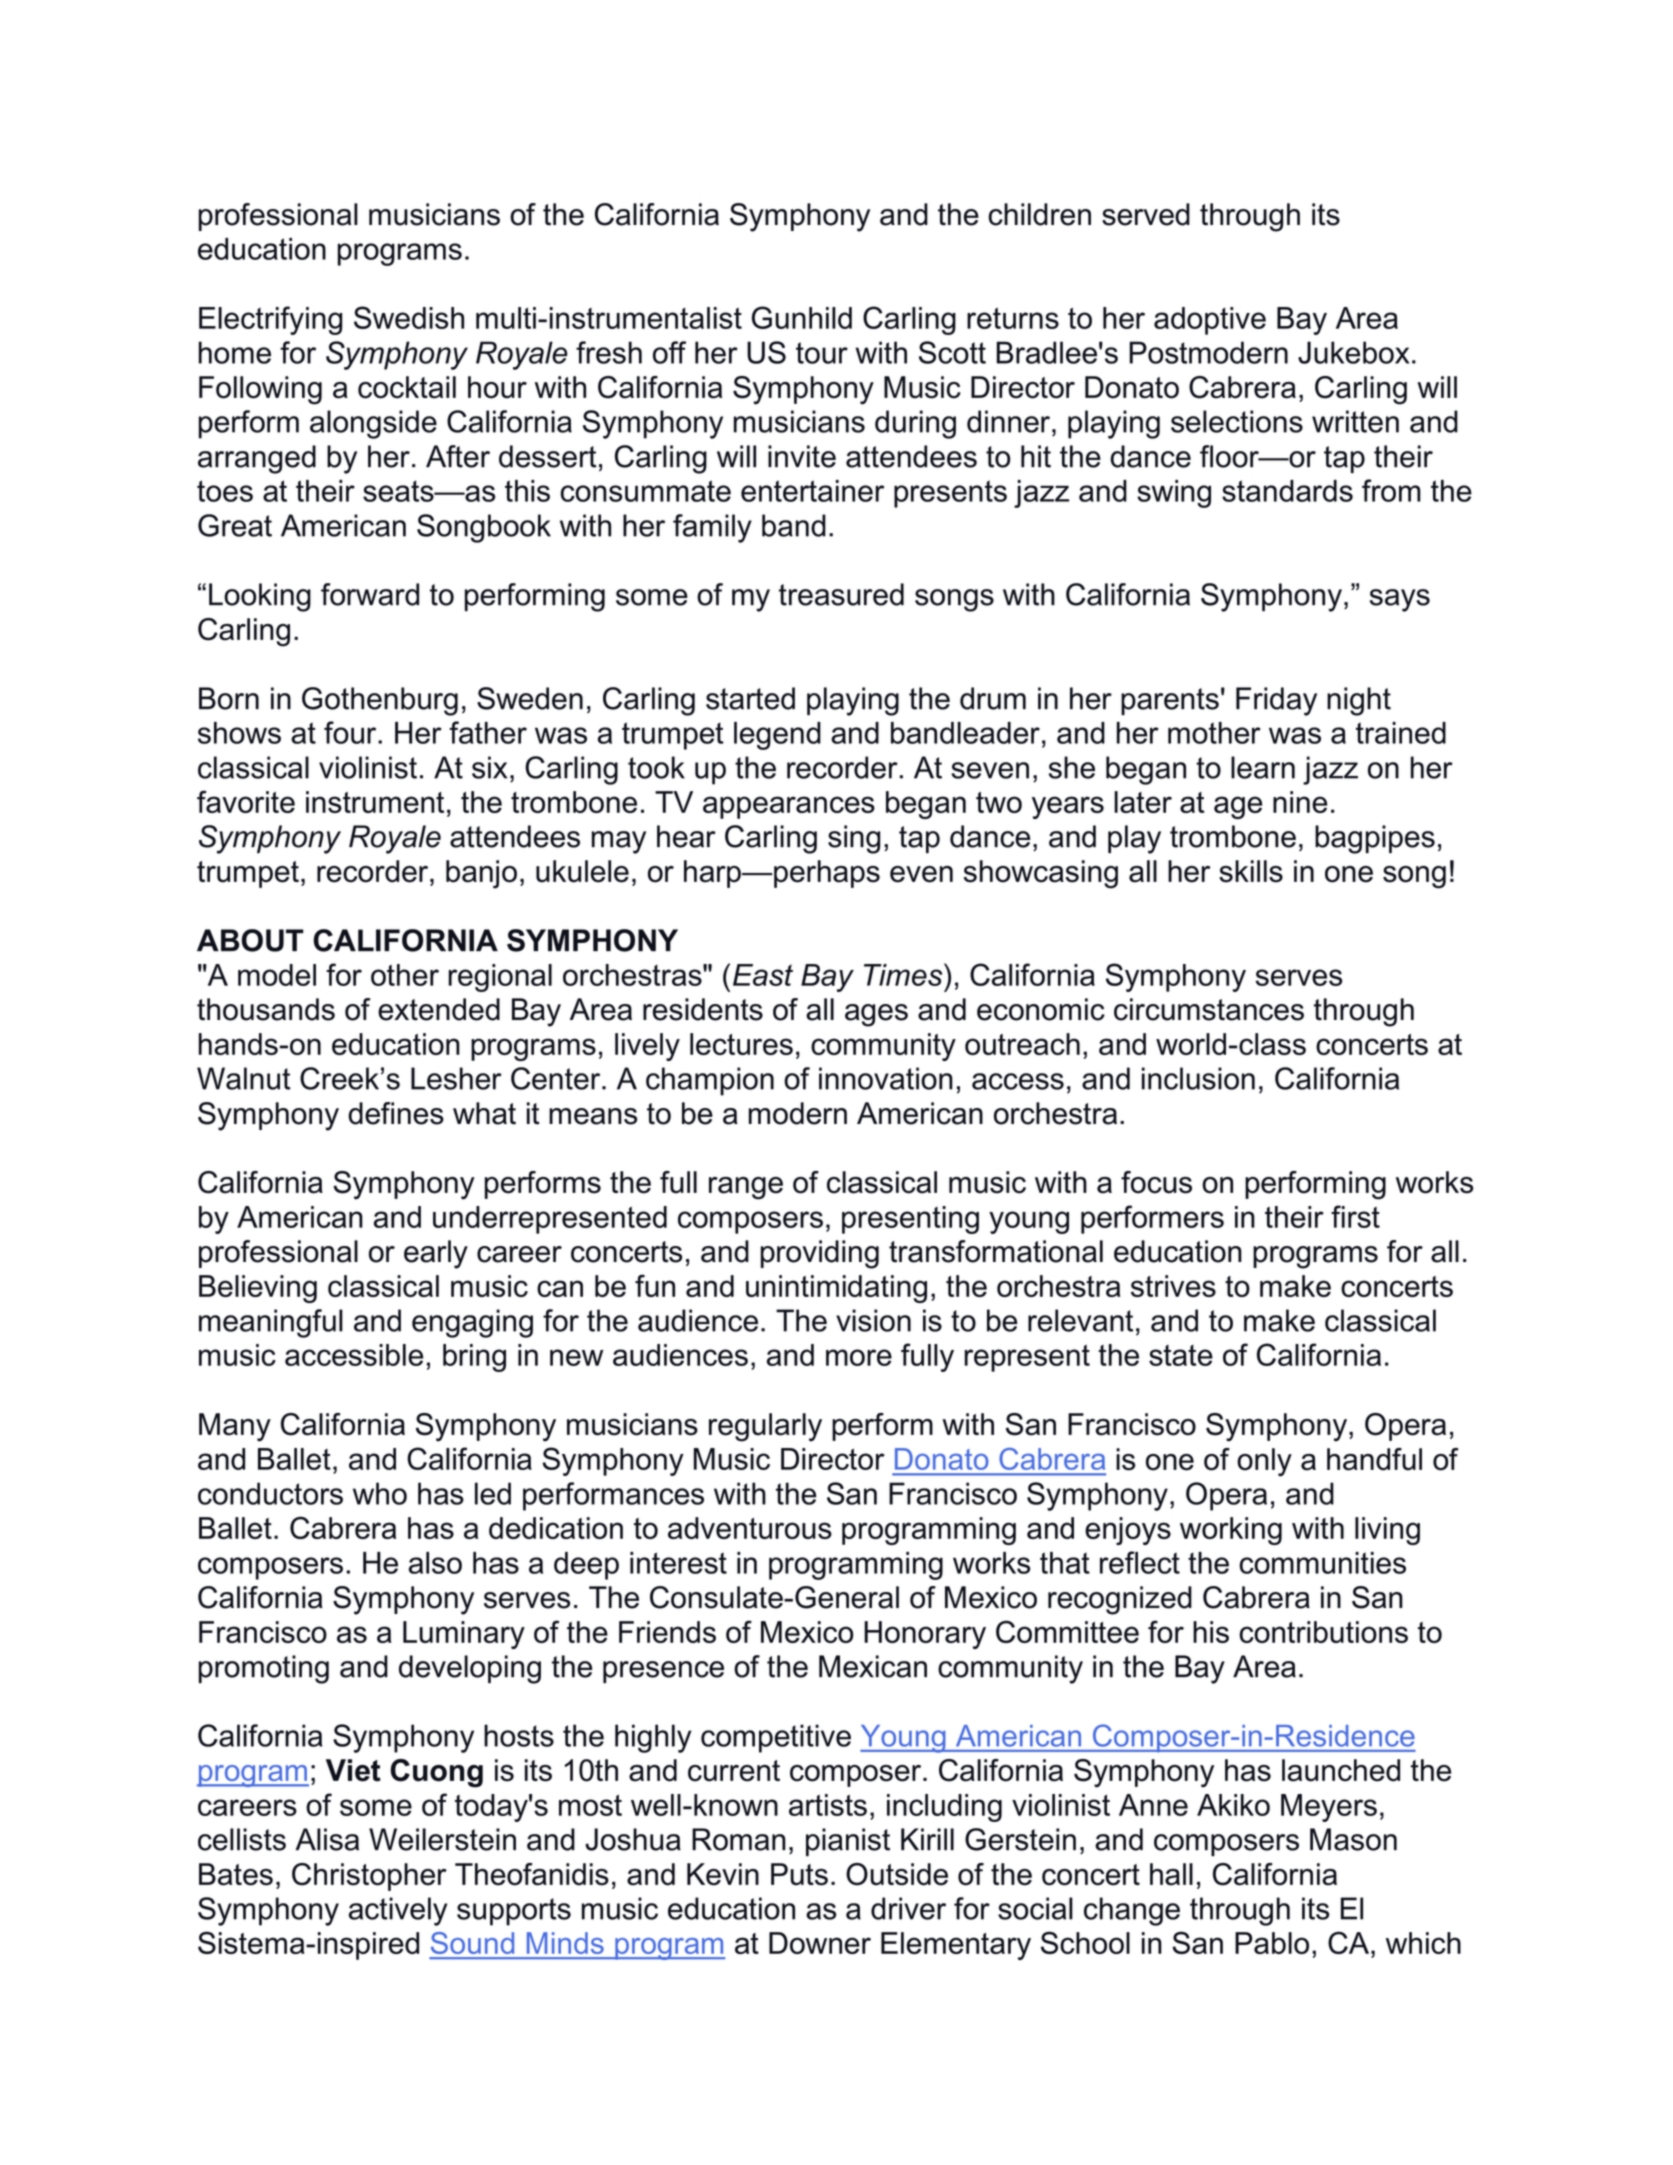 The height and width of the page is (2165, 1673). What do you see at coordinates (1198, 1078) in the page?
I see `inclusion` at bounding box center [1198, 1078].
